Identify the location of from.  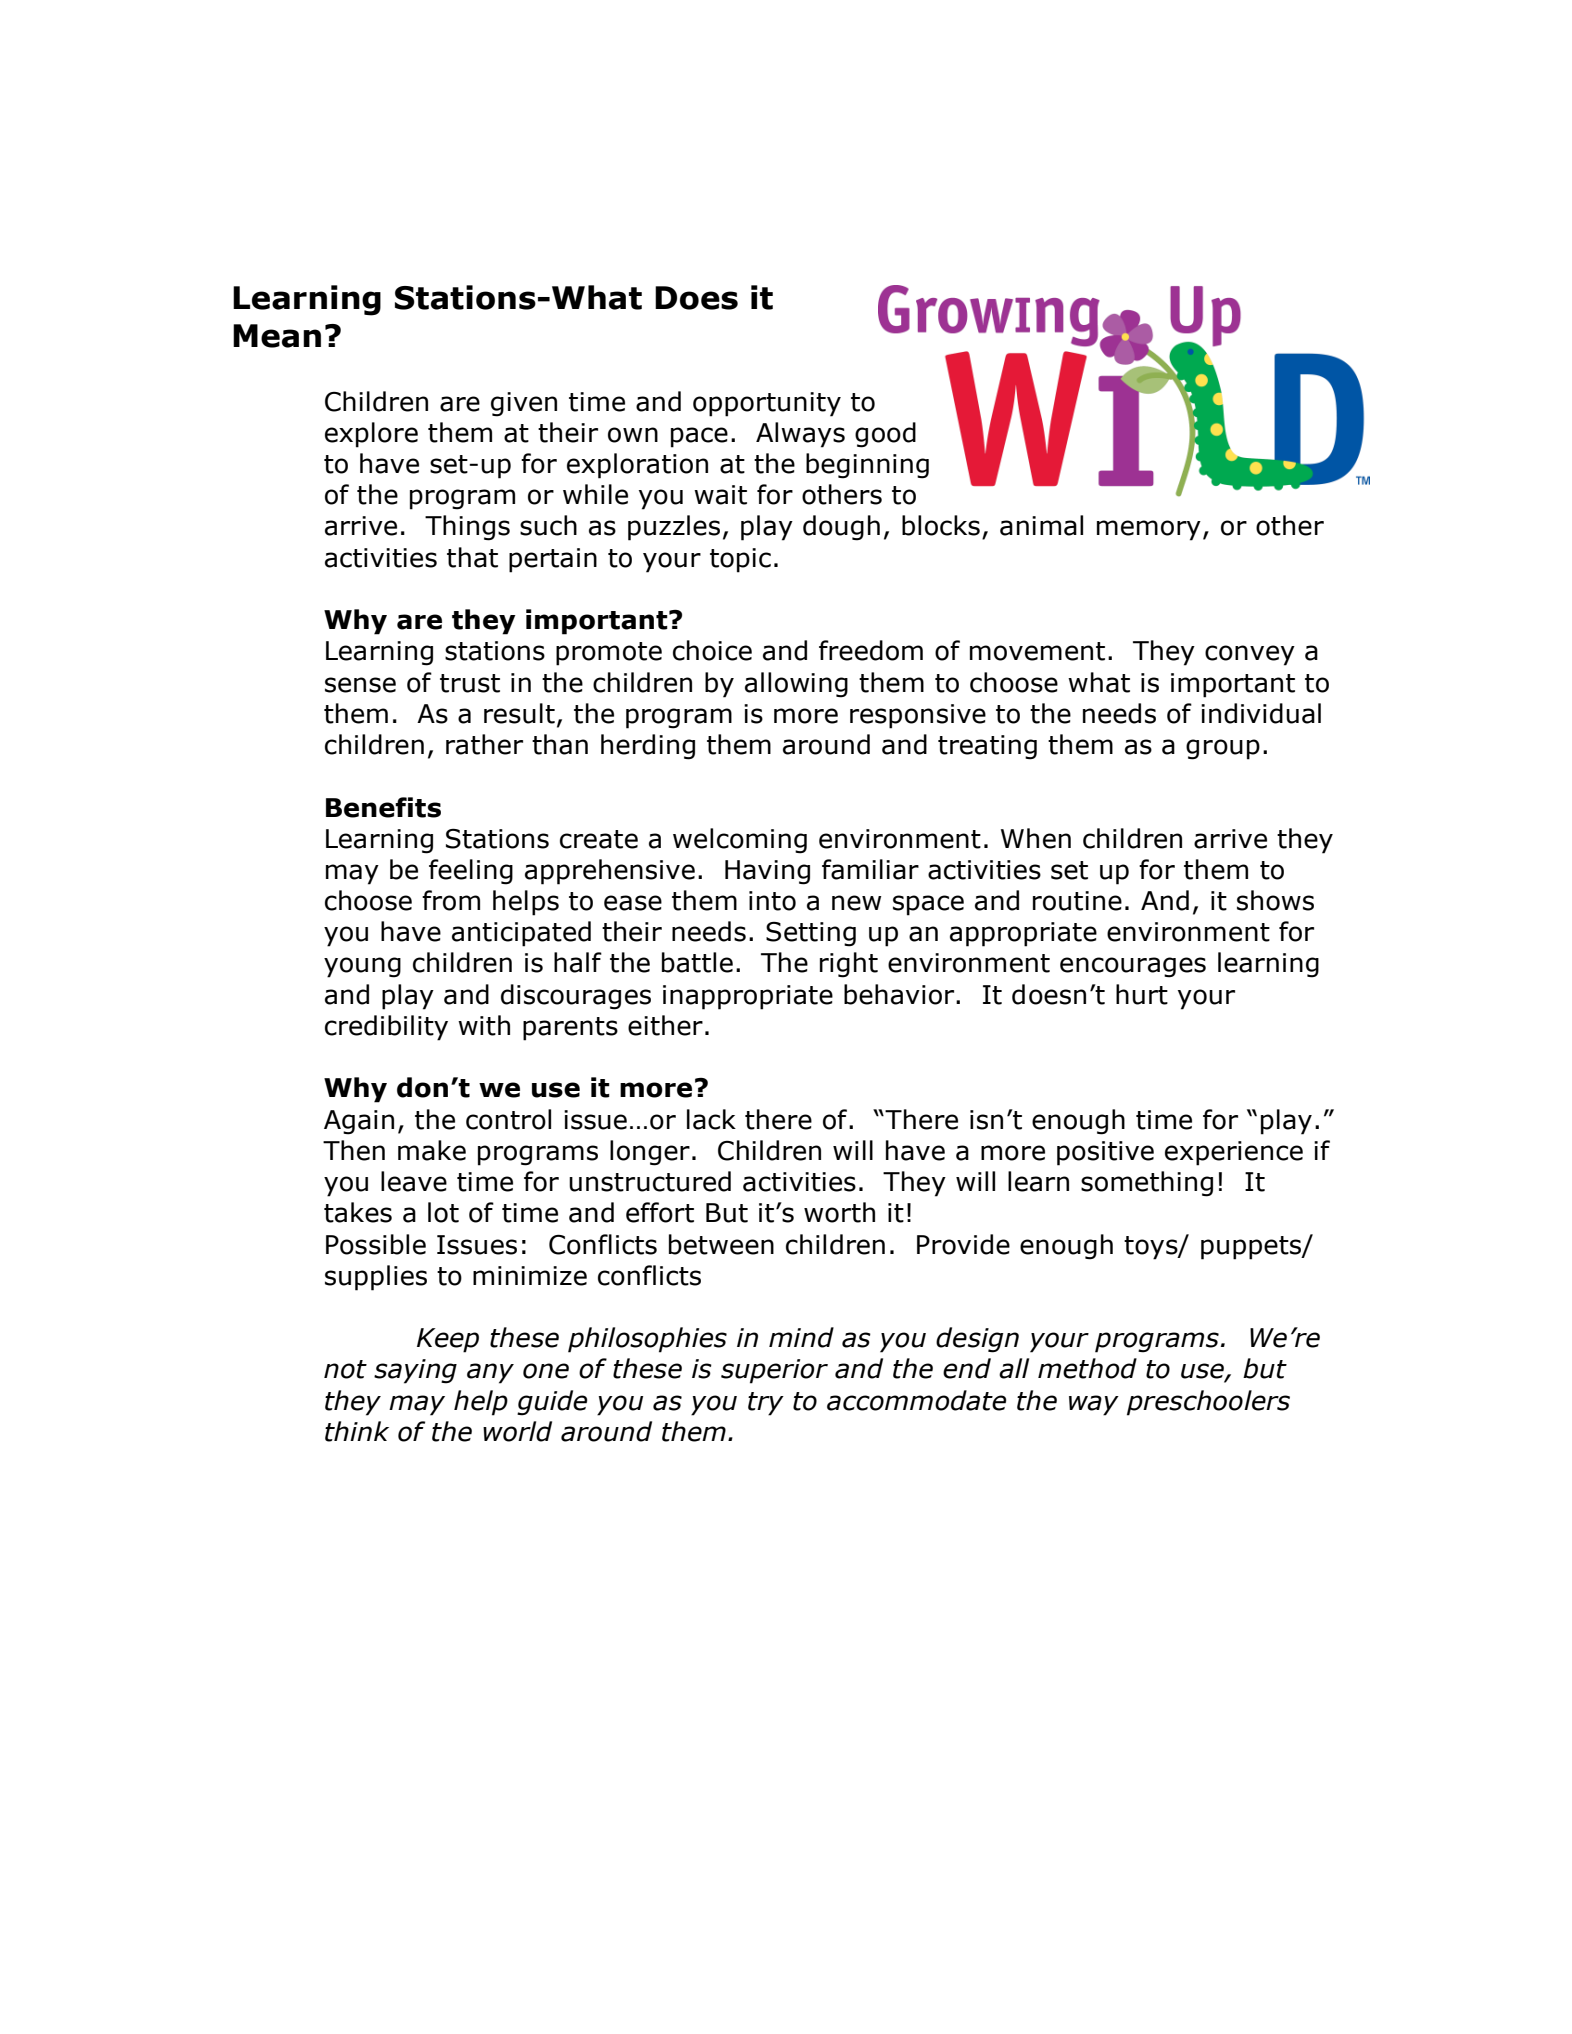
(451, 900).
